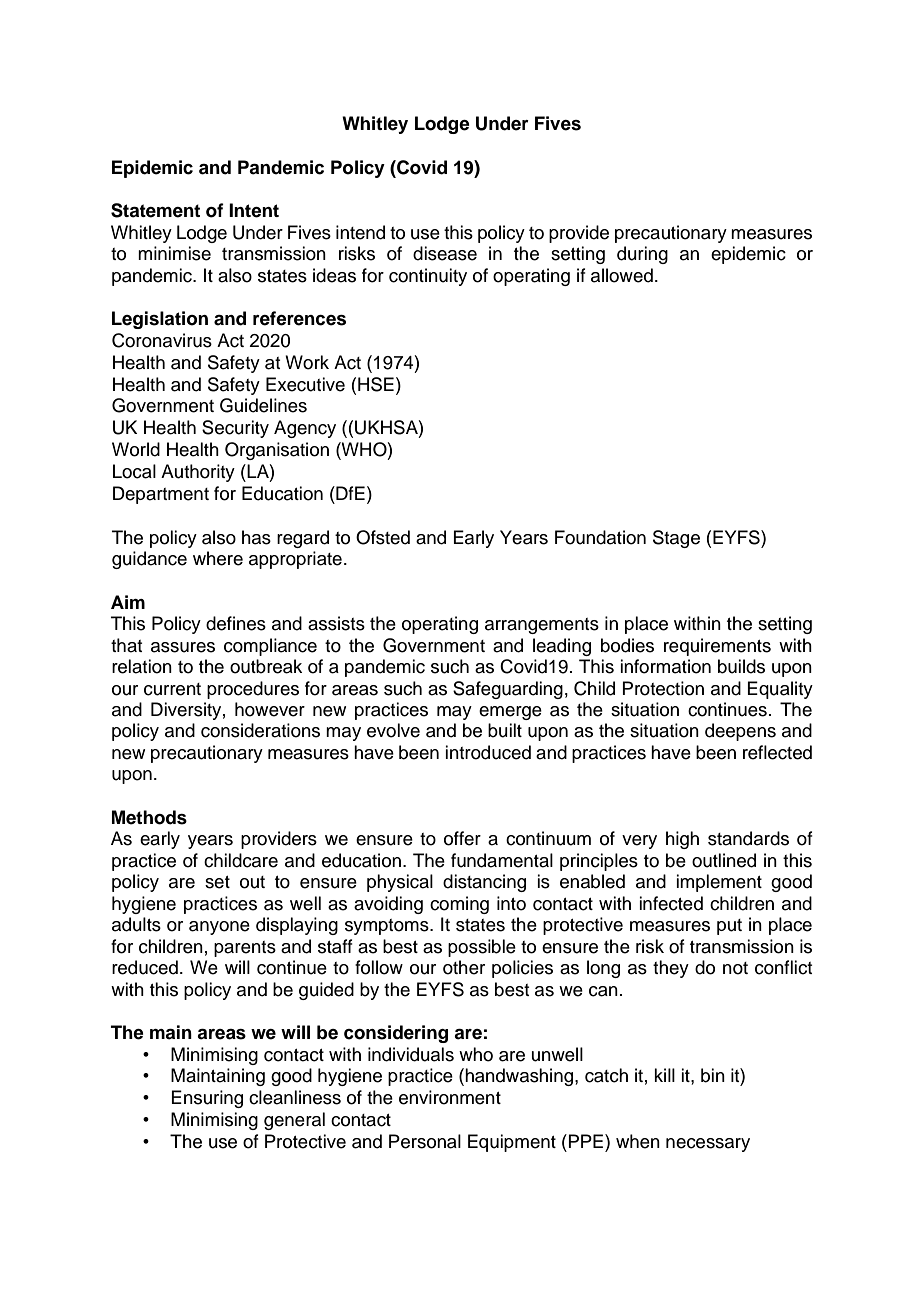 Image resolution: width=924 pixels, height=1308 pixels. What do you see at coordinates (149, 817) in the document?
I see `Methods` at bounding box center [149, 817].
